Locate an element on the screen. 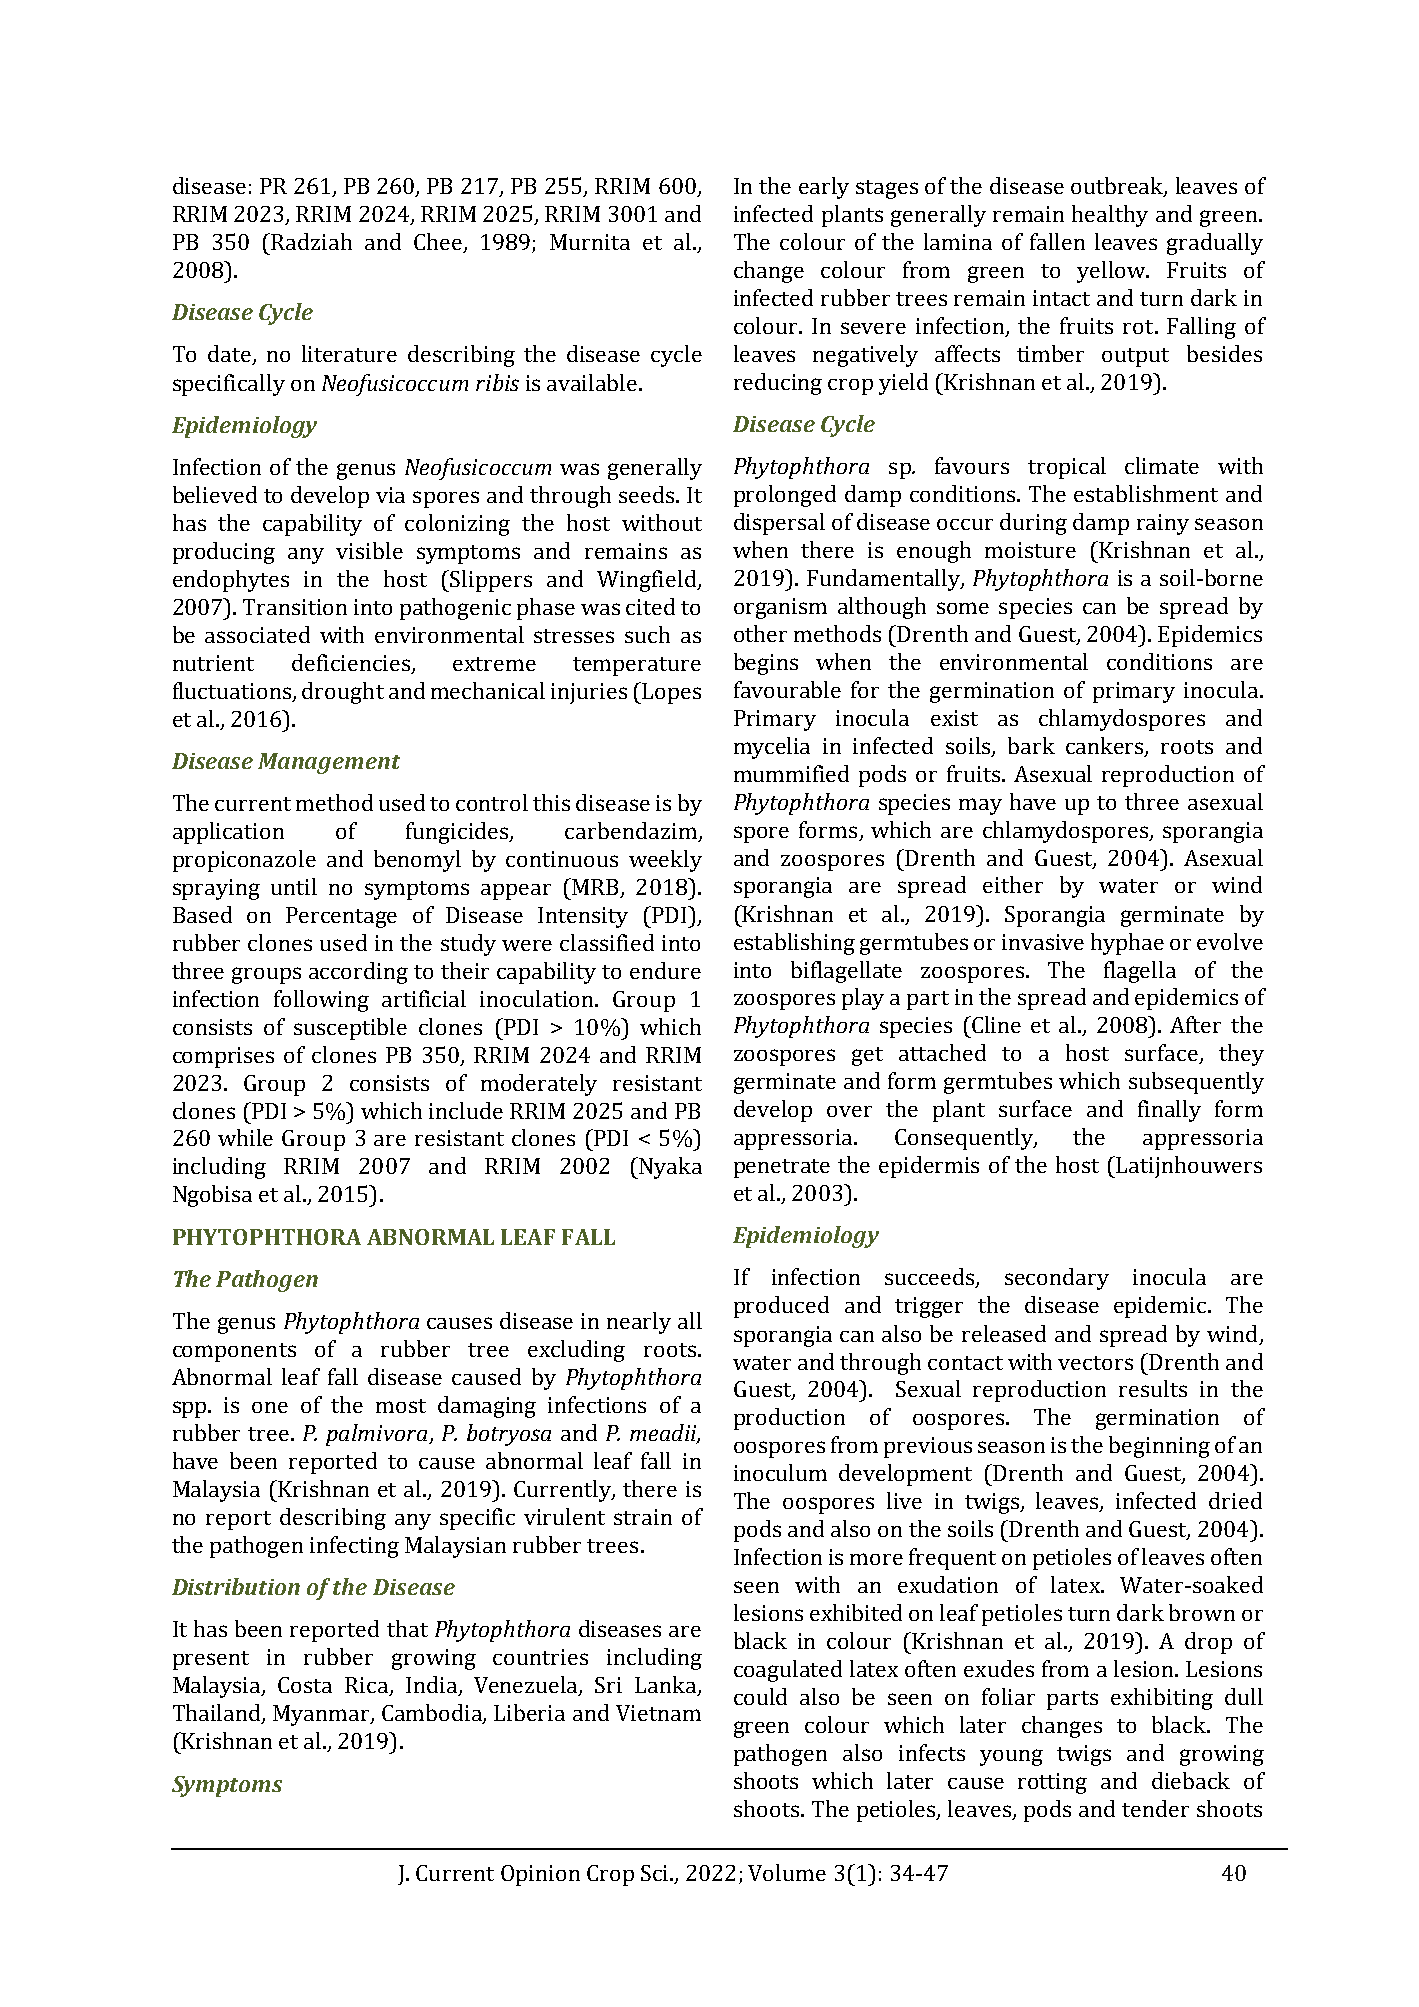 This screenshot has height=2007, width=1419. stages is located at coordinates (887, 189).
